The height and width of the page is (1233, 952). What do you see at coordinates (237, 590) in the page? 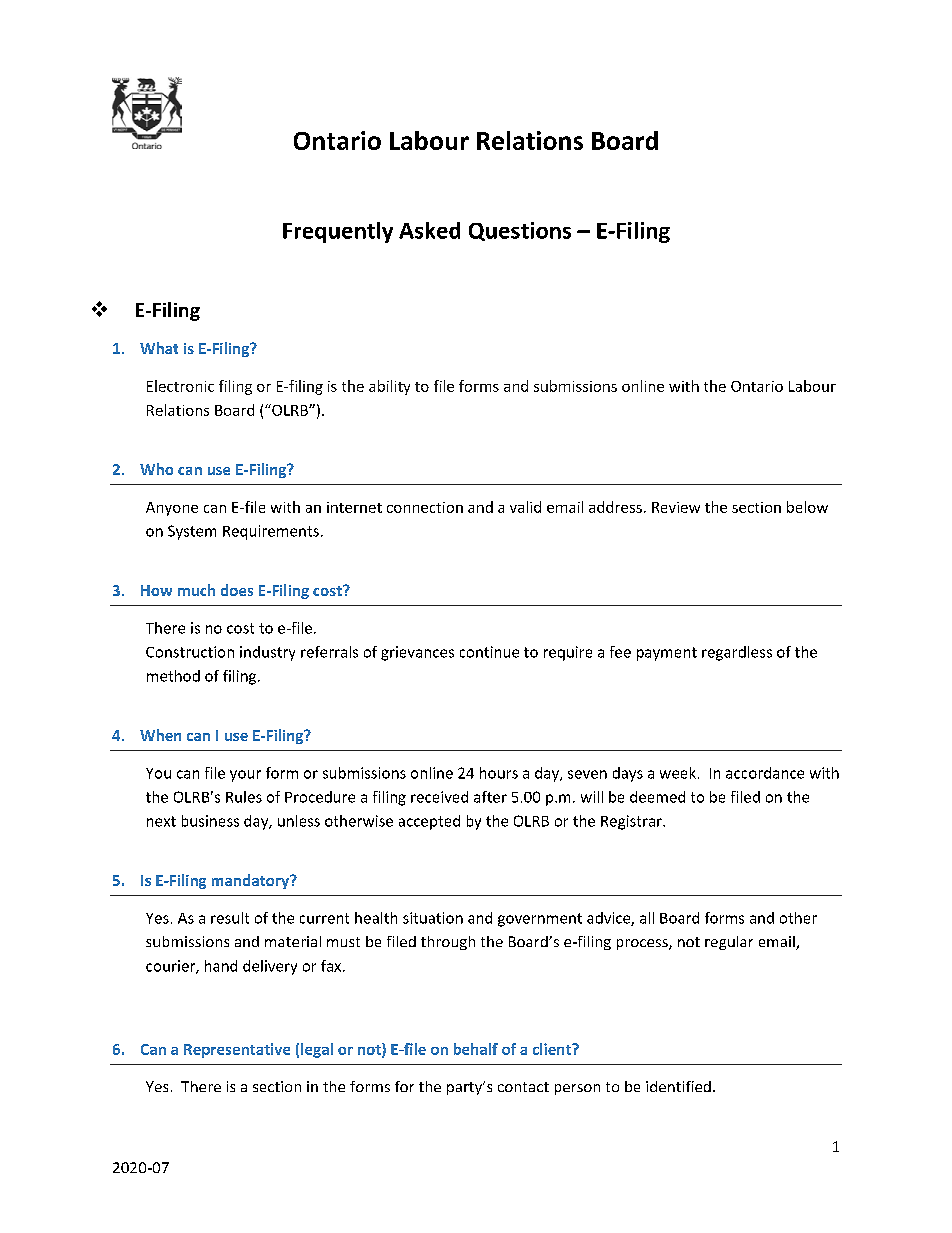
I see `does` at bounding box center [237, 590].
